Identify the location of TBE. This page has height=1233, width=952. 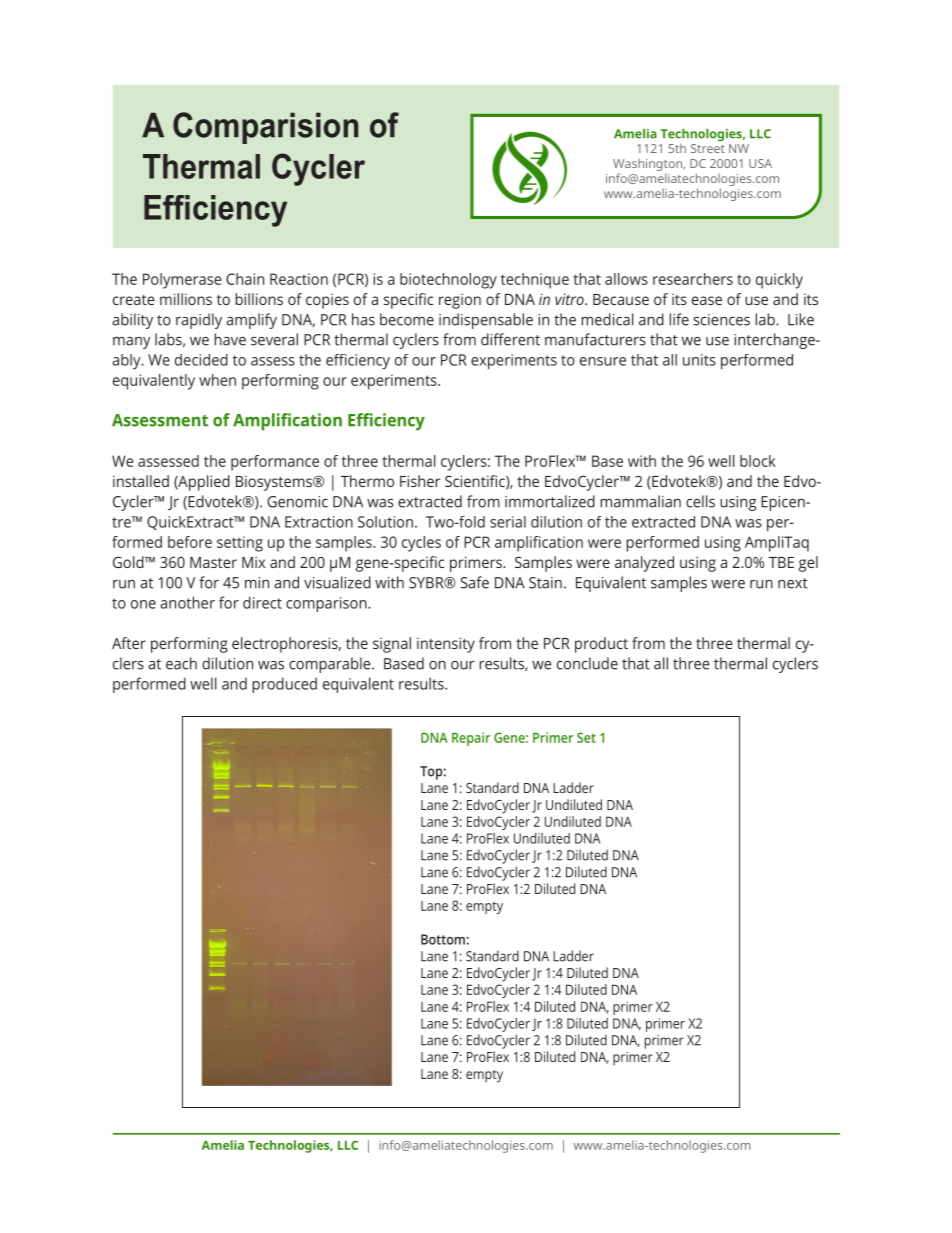
(781, 562).
